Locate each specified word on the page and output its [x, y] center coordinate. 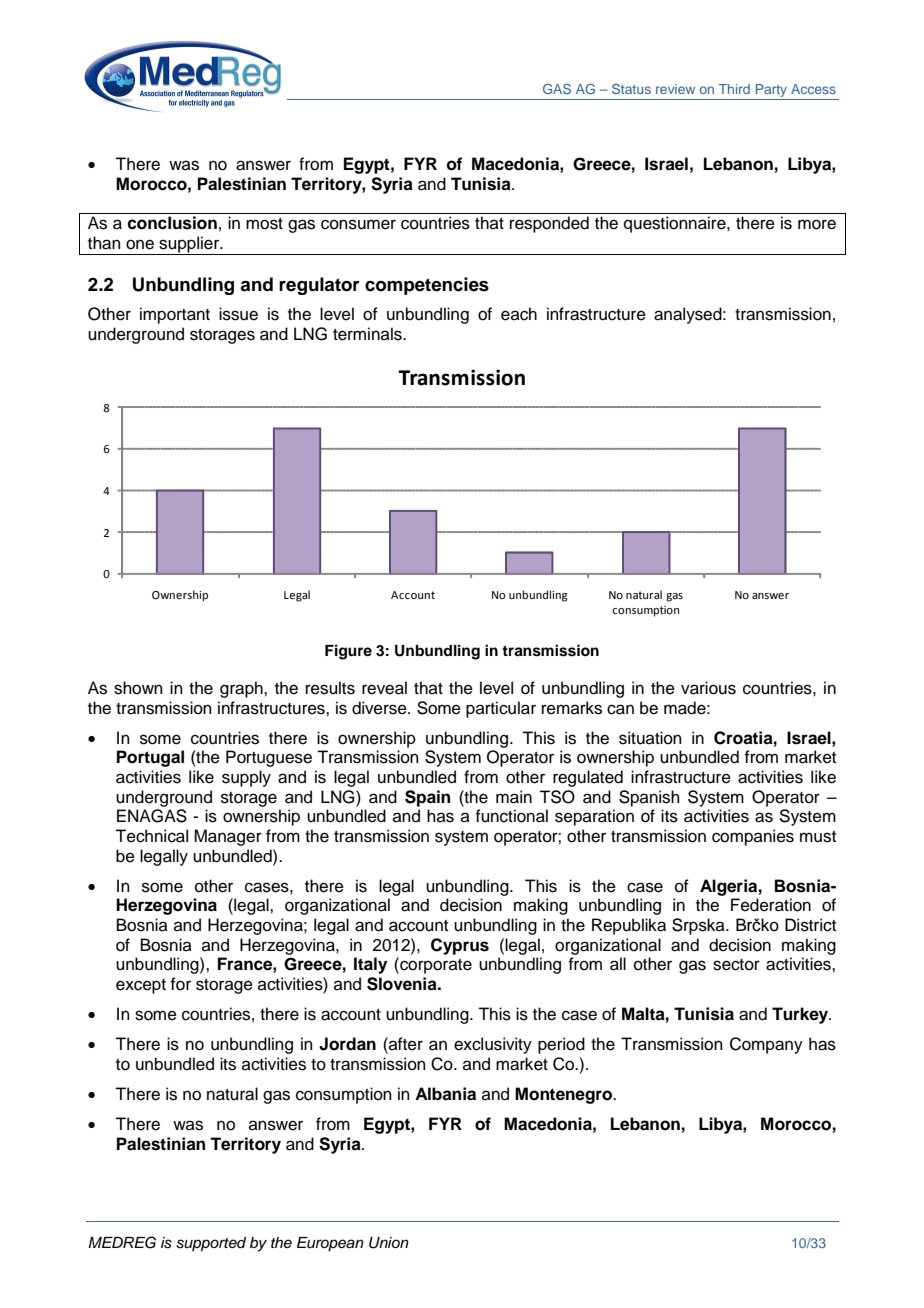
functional [511, 816]
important [175, 315]
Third [734, 89]
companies [753, 837]
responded [549, 224]
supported [211, 1244]
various [708, 688]
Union [389, 1243]
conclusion [172, 223]
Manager [228, 837]
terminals [368, 334]
